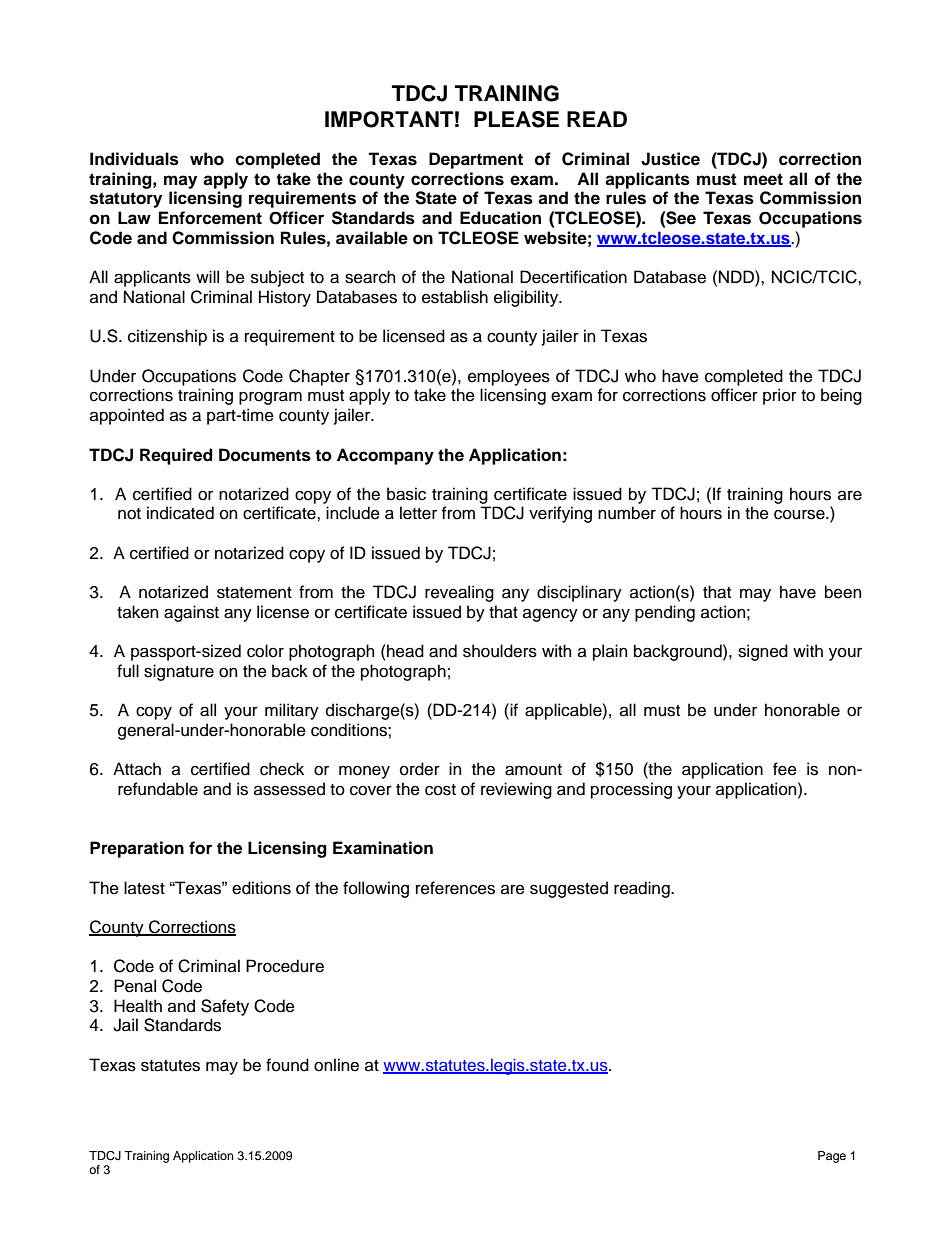 This image has width=952, height=1233. I want to click on amount, so click(533, 770).
